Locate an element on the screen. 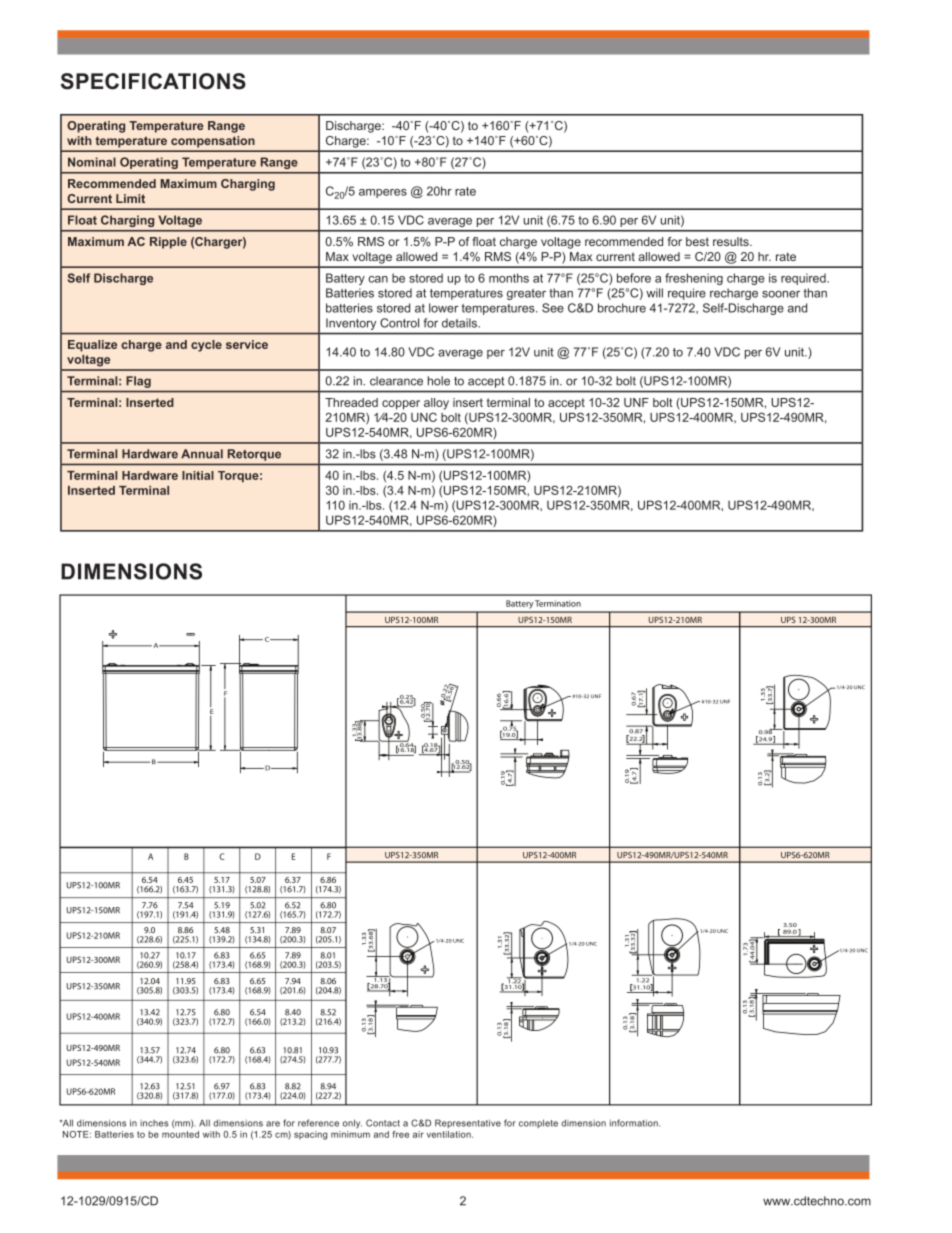 The width and height of the screenshot is (952, 1233). best is located at coordinates (697, 241).
